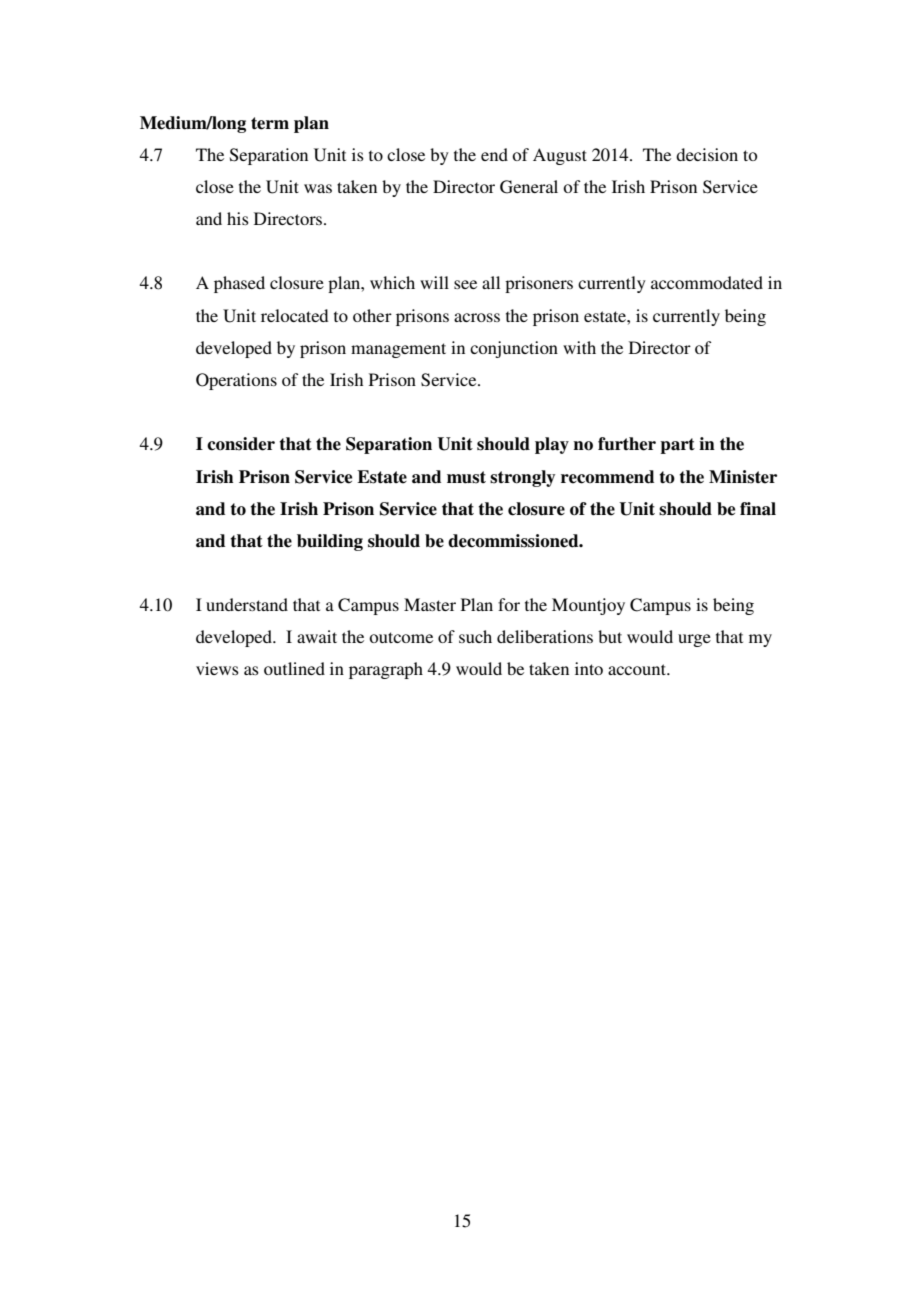 This screenshot has width=924, height=1308. What do you see at coordinates (477, 317) in the screenshot?
I see `across` at bounding box center [477, 317].
